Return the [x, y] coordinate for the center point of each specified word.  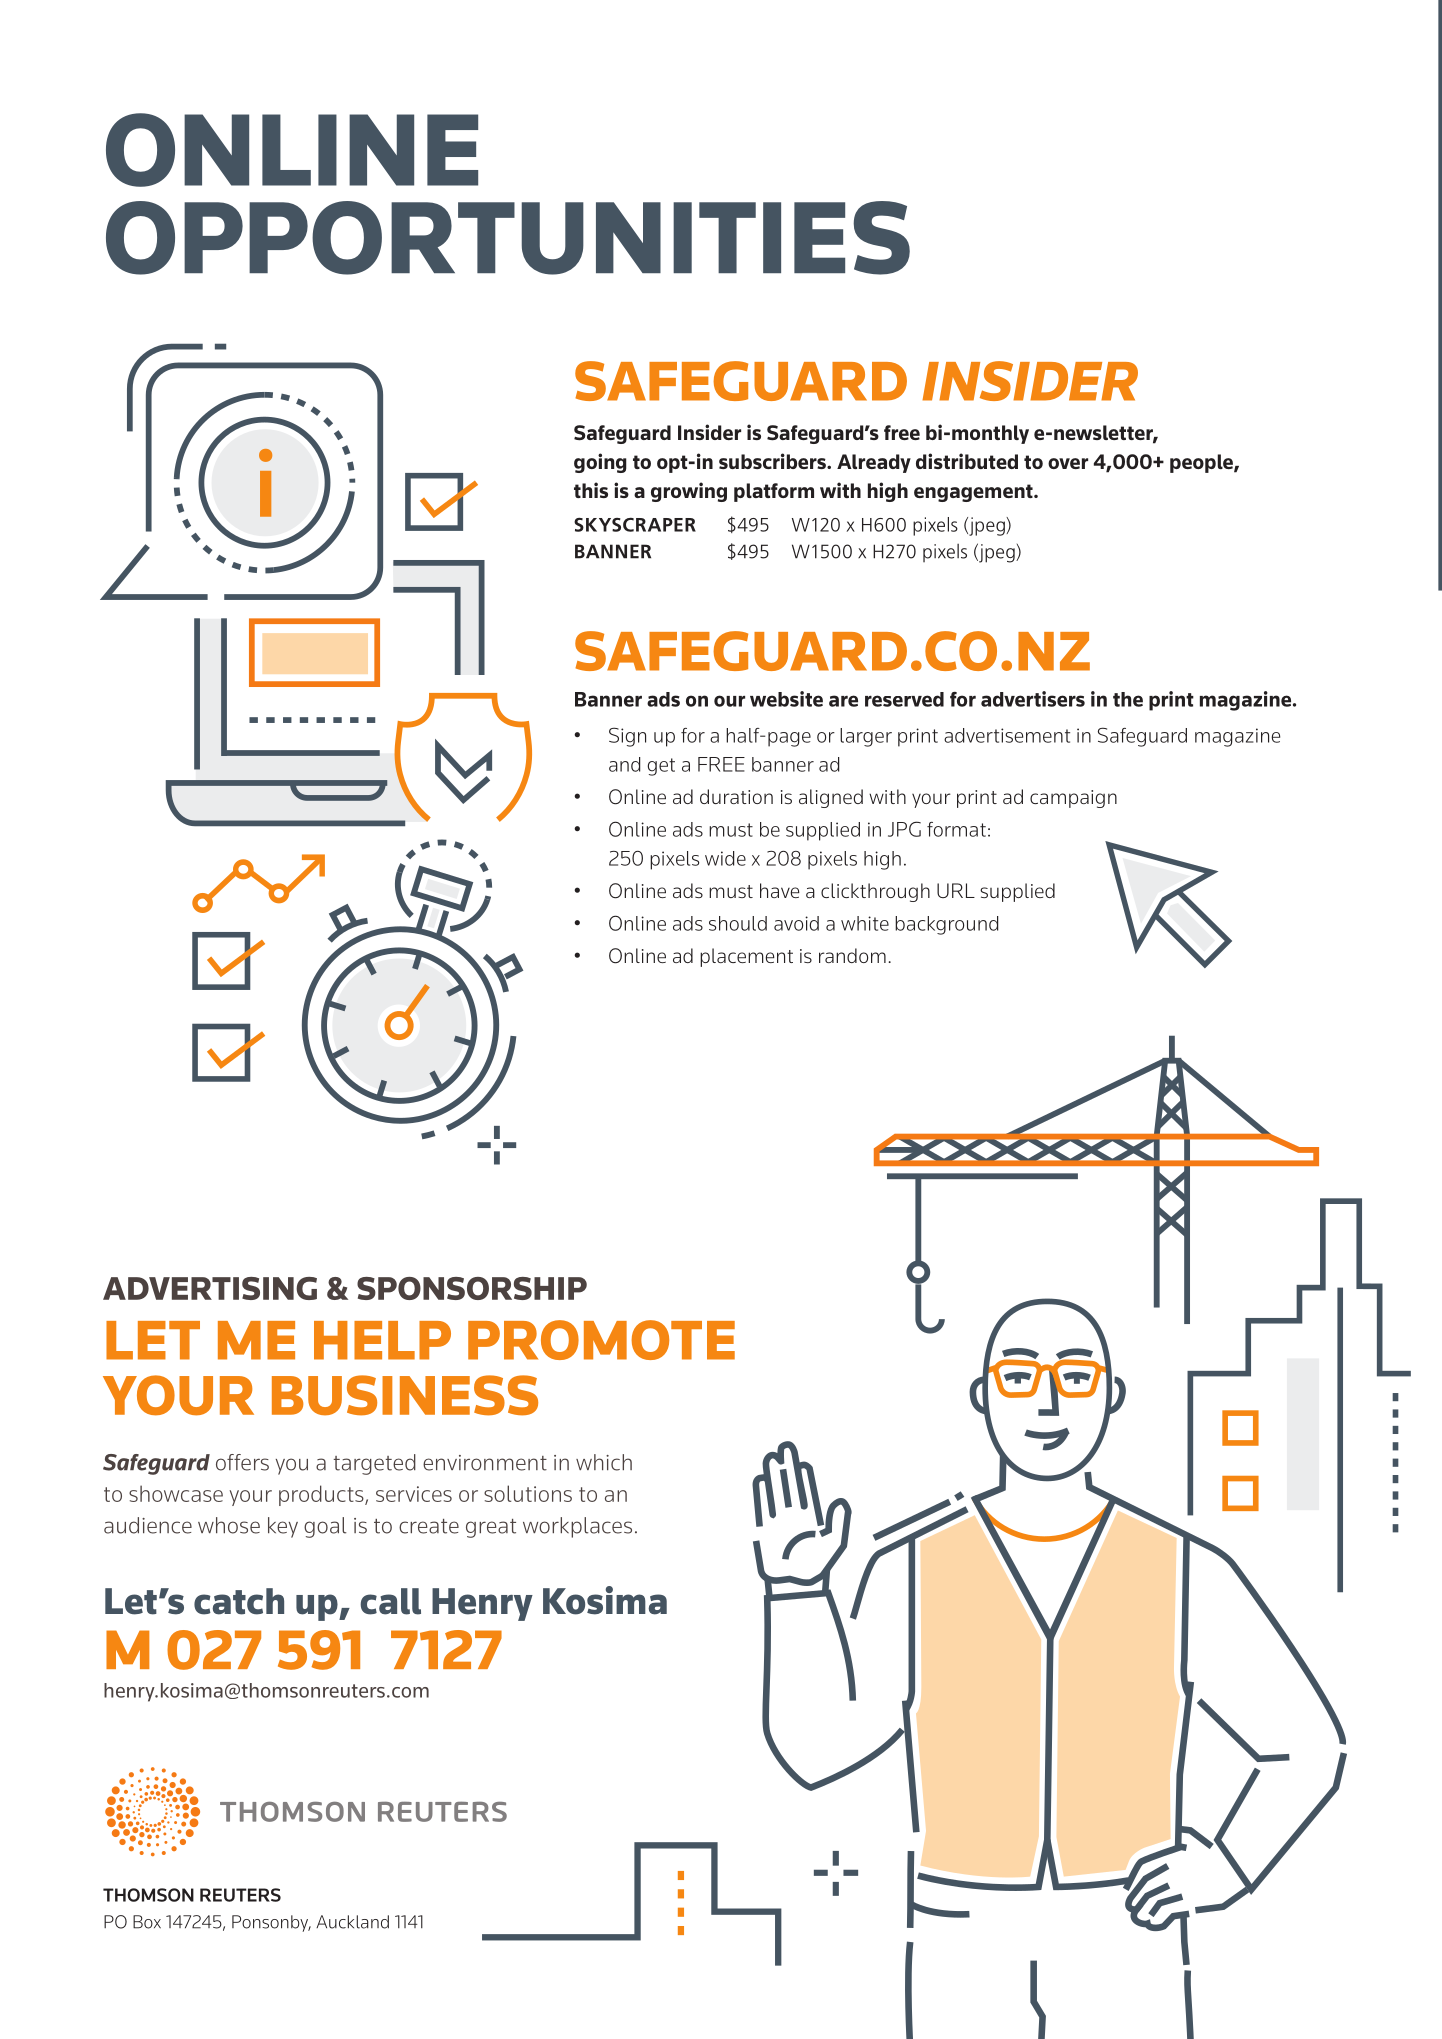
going [600, 463]
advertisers [1033, 699]
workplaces [577, 1527]
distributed [967, 461]
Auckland [352, 1922]
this [591, 490]
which [604, 1462]
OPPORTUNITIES [508, 238]
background [946, 925]
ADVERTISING [210, 1288]
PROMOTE [601, 1340]
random [852, 955]
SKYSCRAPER [635, 525]
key [283, 1527]
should [738, 923]
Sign [627, 737]
